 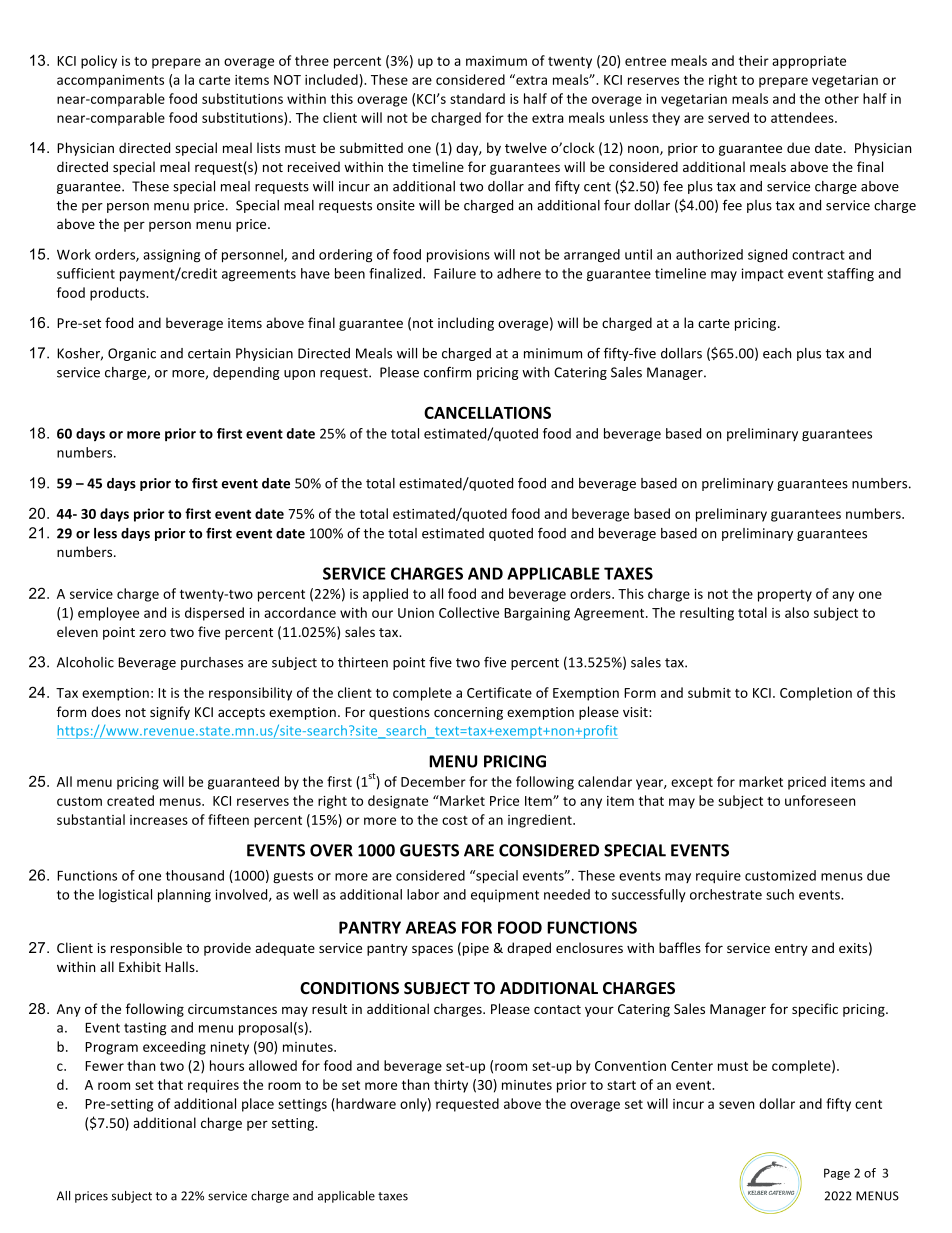 What do you see at coordinates (258, 1105) in the screenshot?
I see `place` at bounding box center [258, 1105].
